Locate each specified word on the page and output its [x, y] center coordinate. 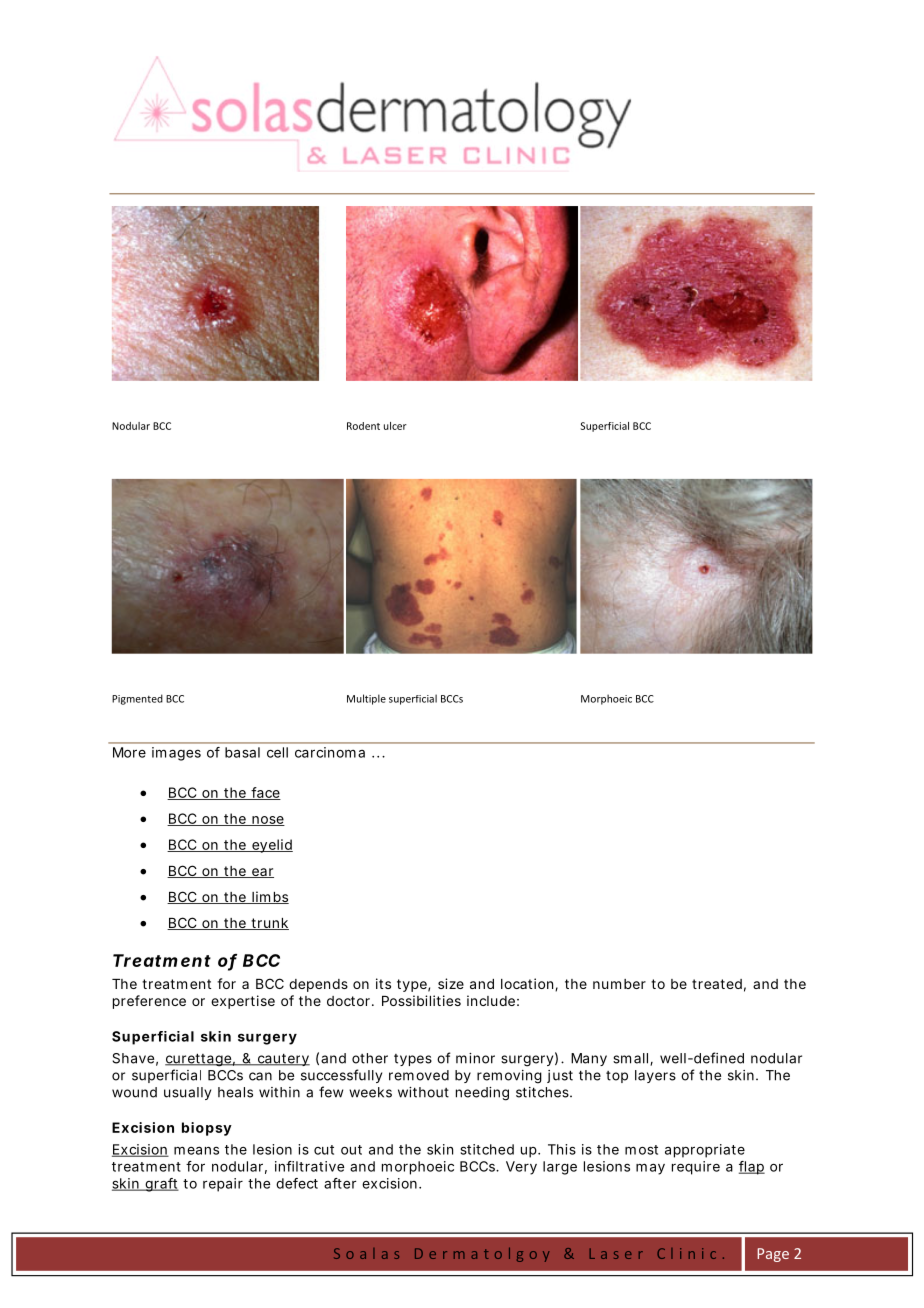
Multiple [366, 699]
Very [521, 1168]
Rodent [363, 426]
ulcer [395, 426]
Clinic [686, 1253]
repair [223, 1185]
